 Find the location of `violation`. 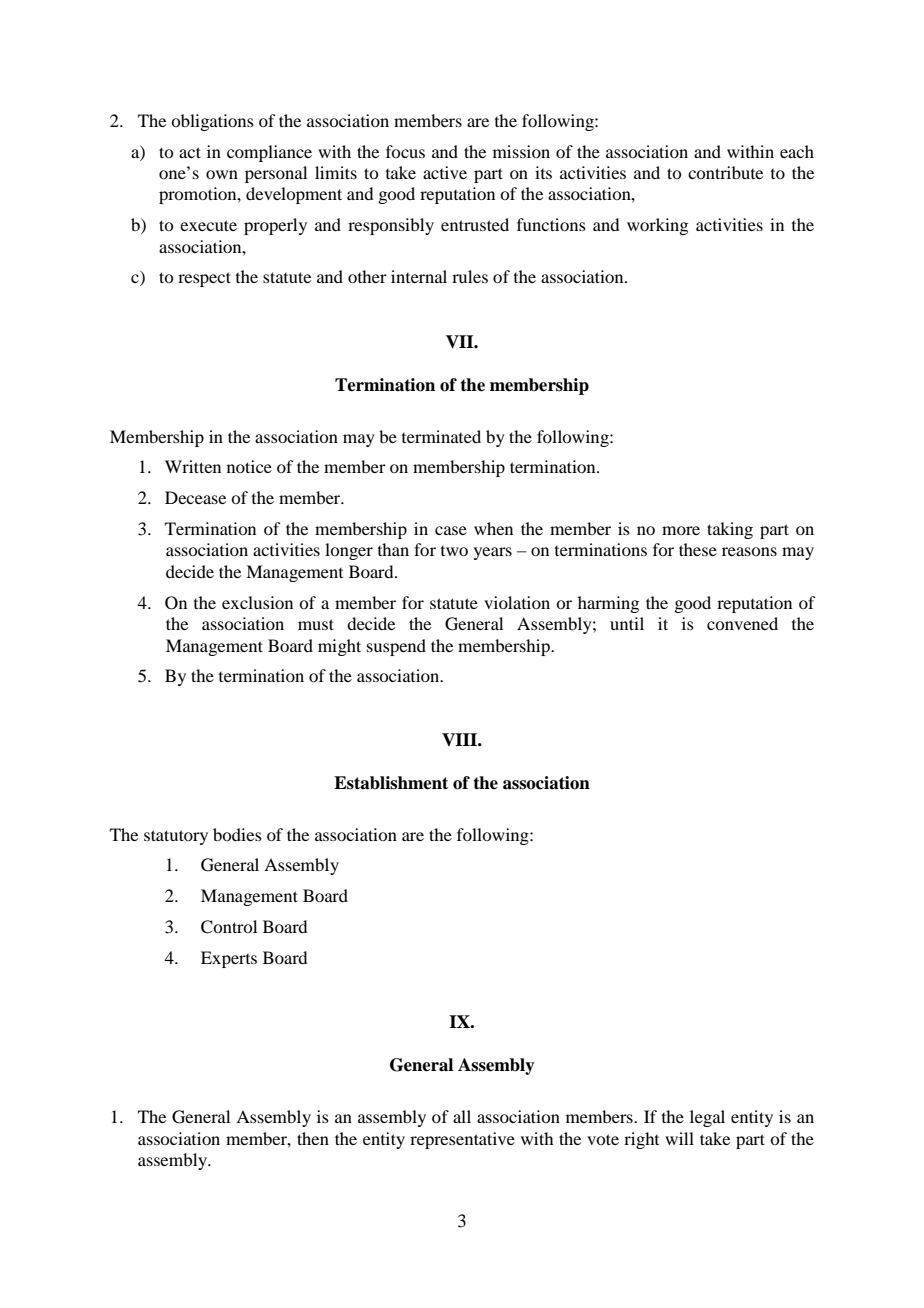

violation is located at coordinates (517, 602).
